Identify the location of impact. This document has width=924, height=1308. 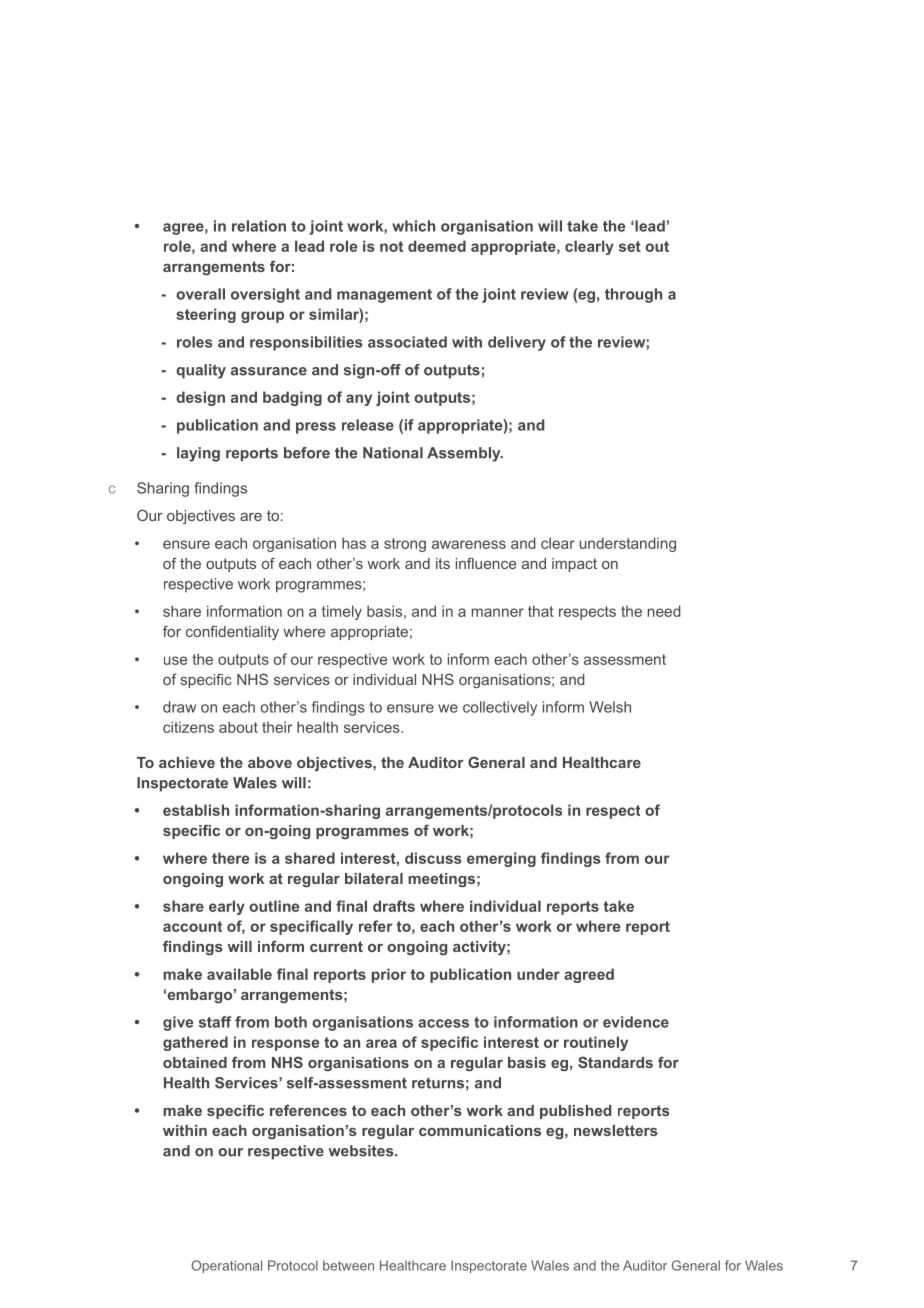
(574, 565).
